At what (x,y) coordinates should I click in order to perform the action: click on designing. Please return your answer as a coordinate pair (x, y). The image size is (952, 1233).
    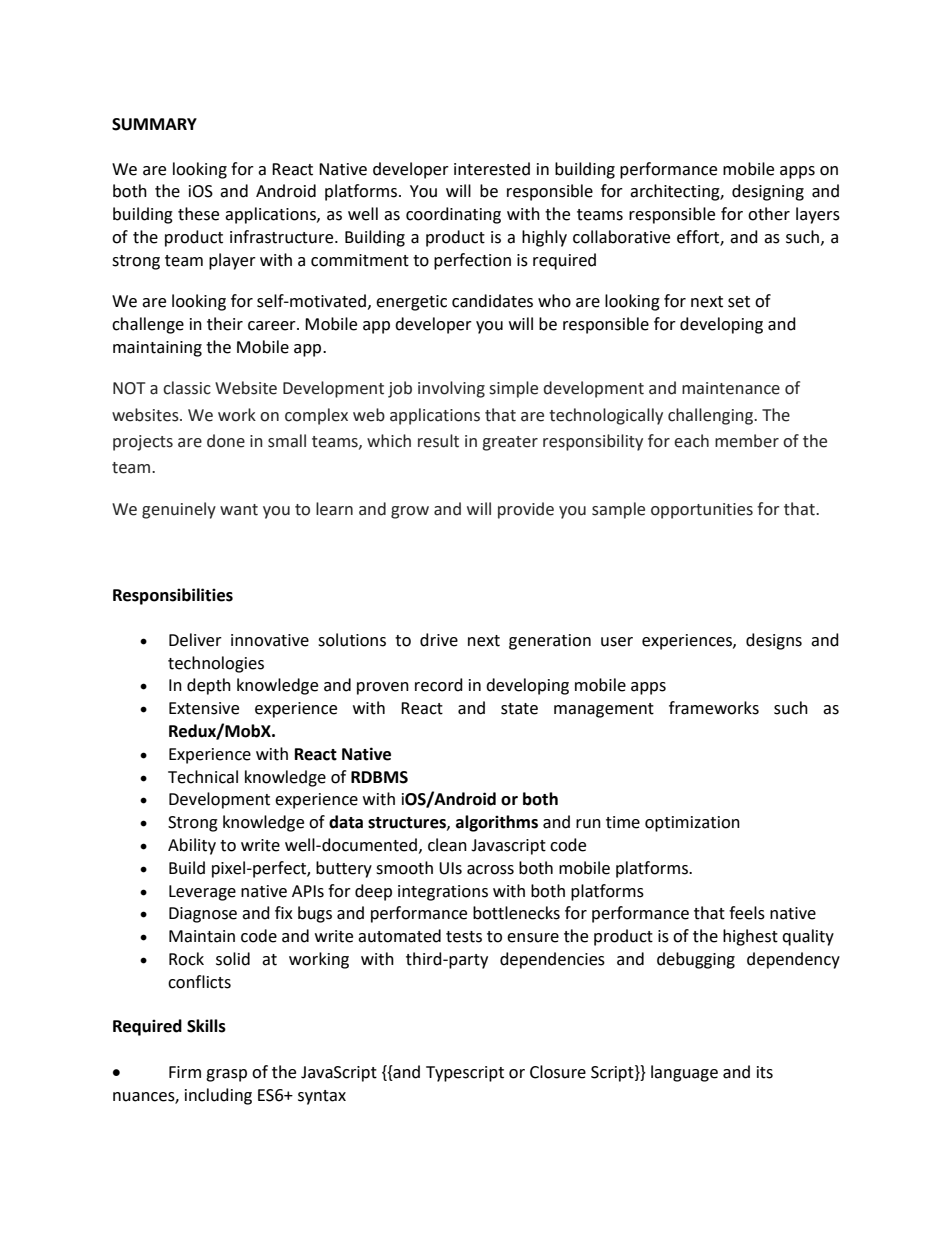
    Looking at the image, I should click on (768, 192).
